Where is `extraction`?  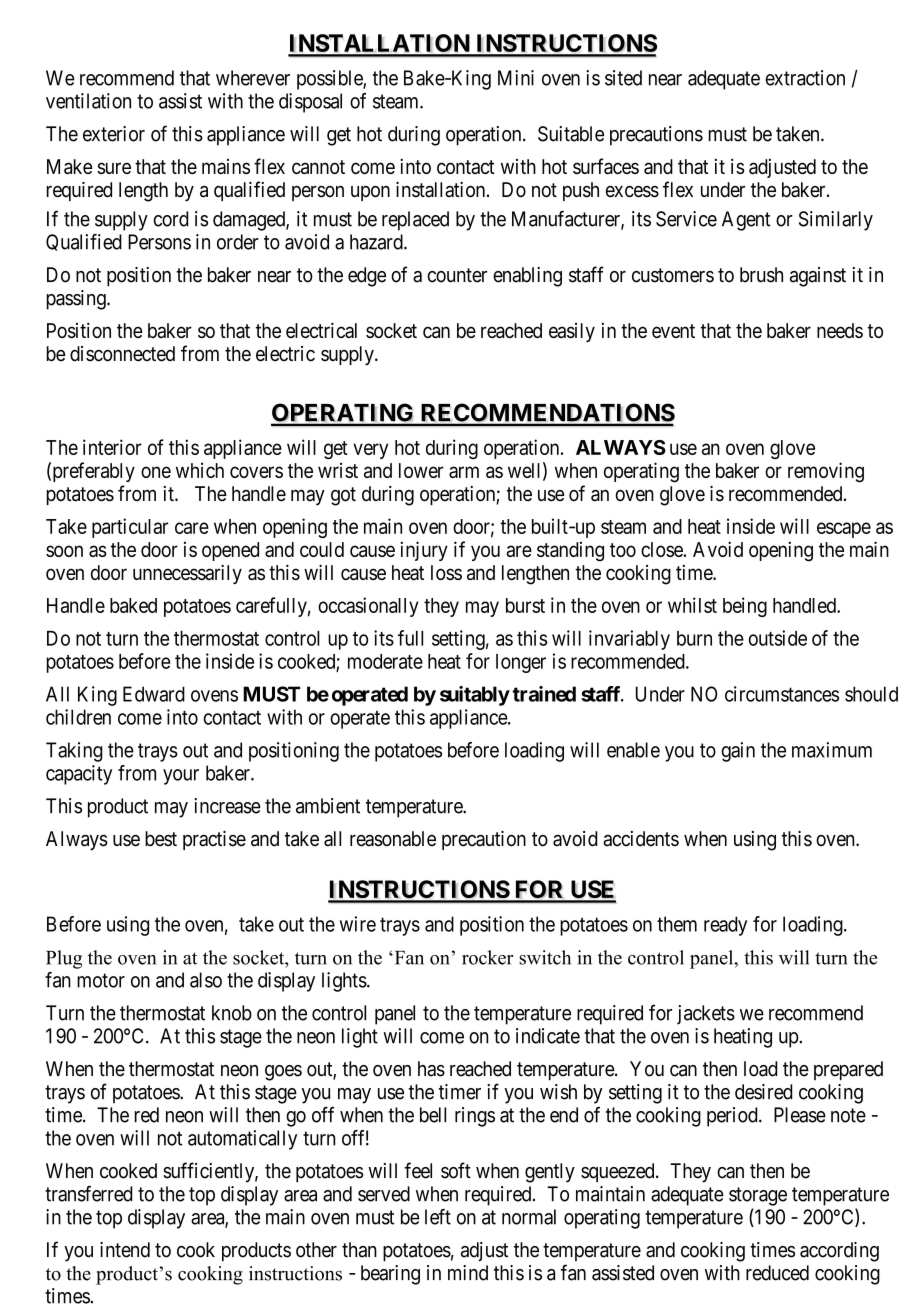
extraction is located at coordinates (805, 78).
